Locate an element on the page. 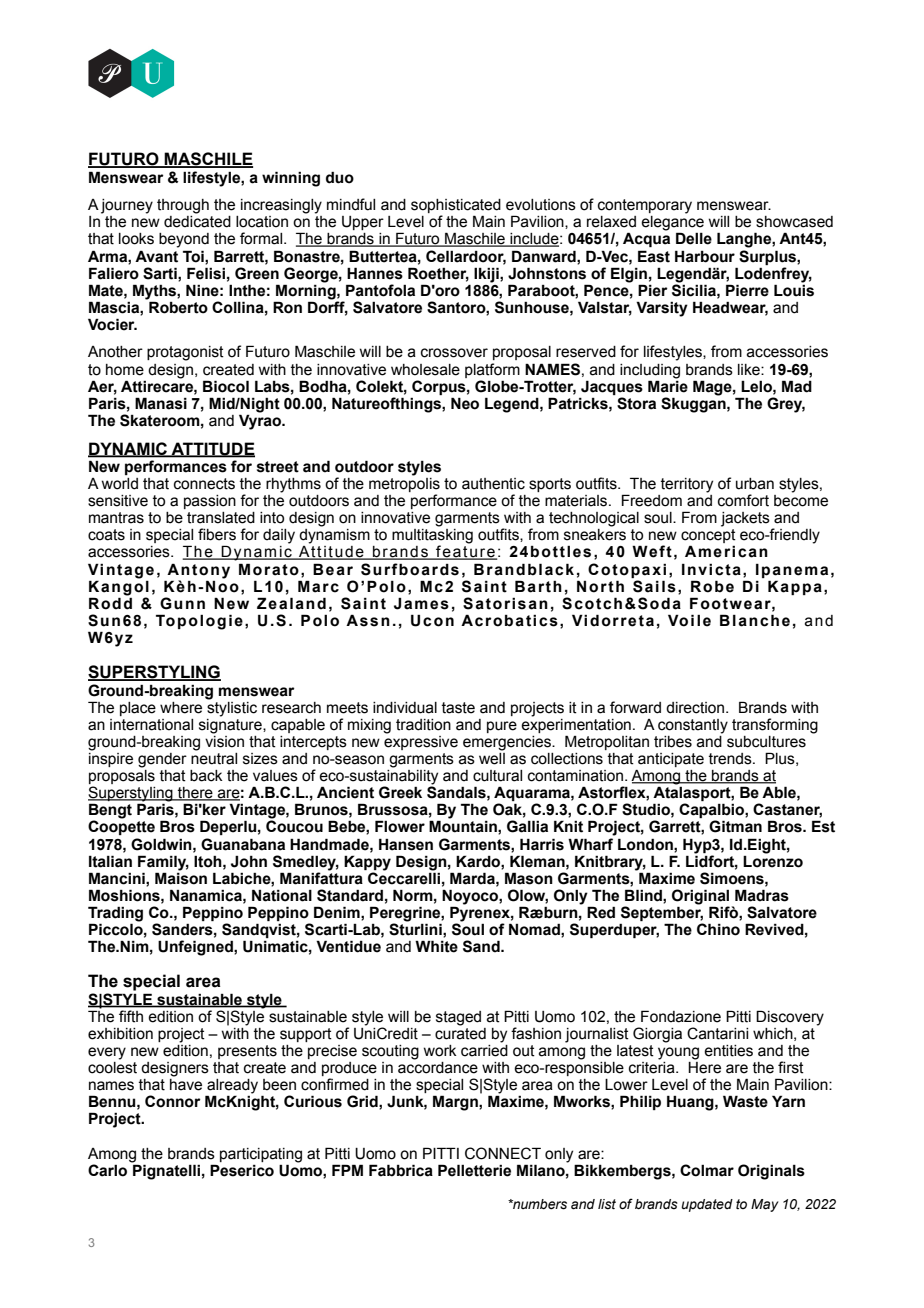  direction is located at coordinates (695, 708).
